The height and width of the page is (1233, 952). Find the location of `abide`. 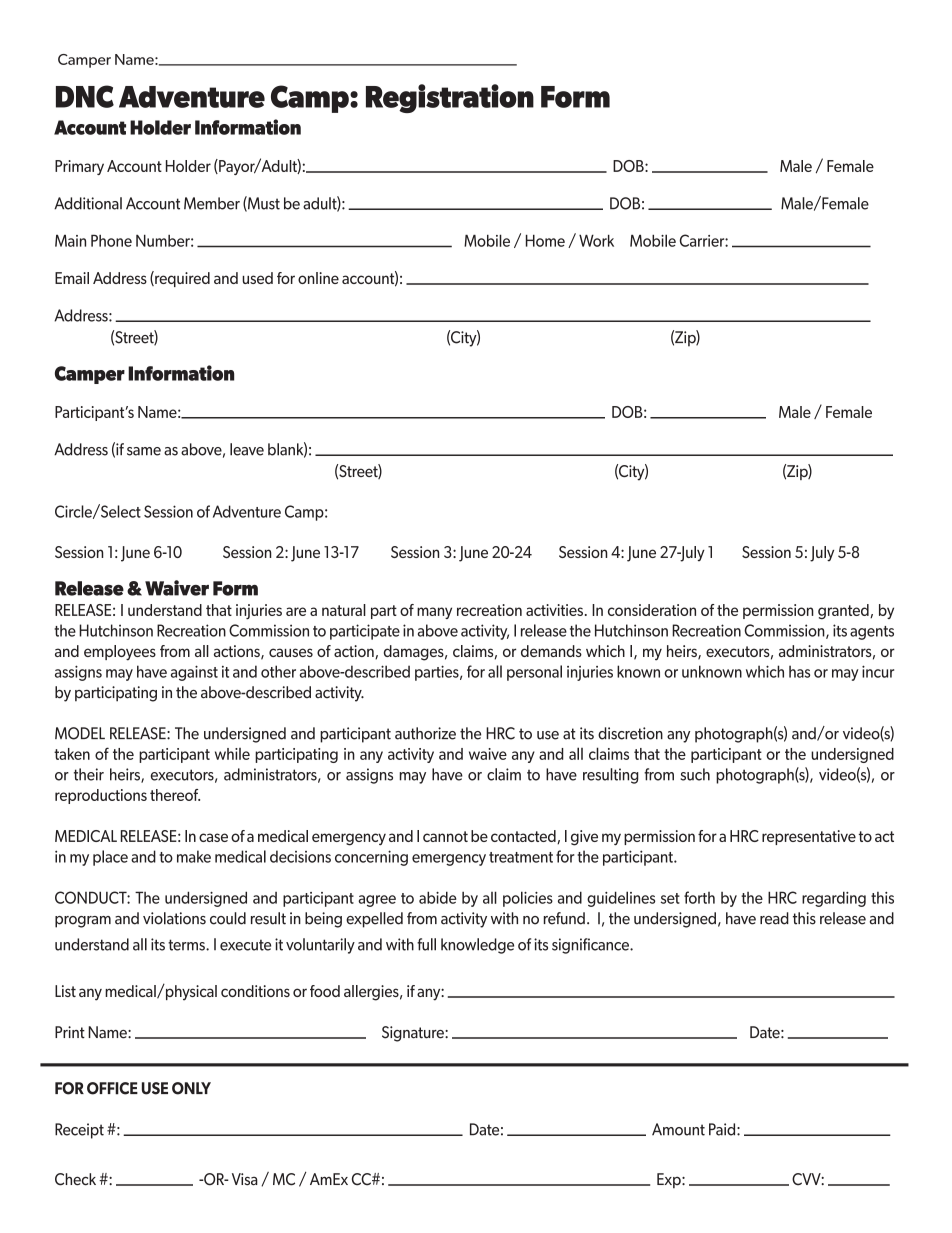

abide is located at coordinates (438, 897).
